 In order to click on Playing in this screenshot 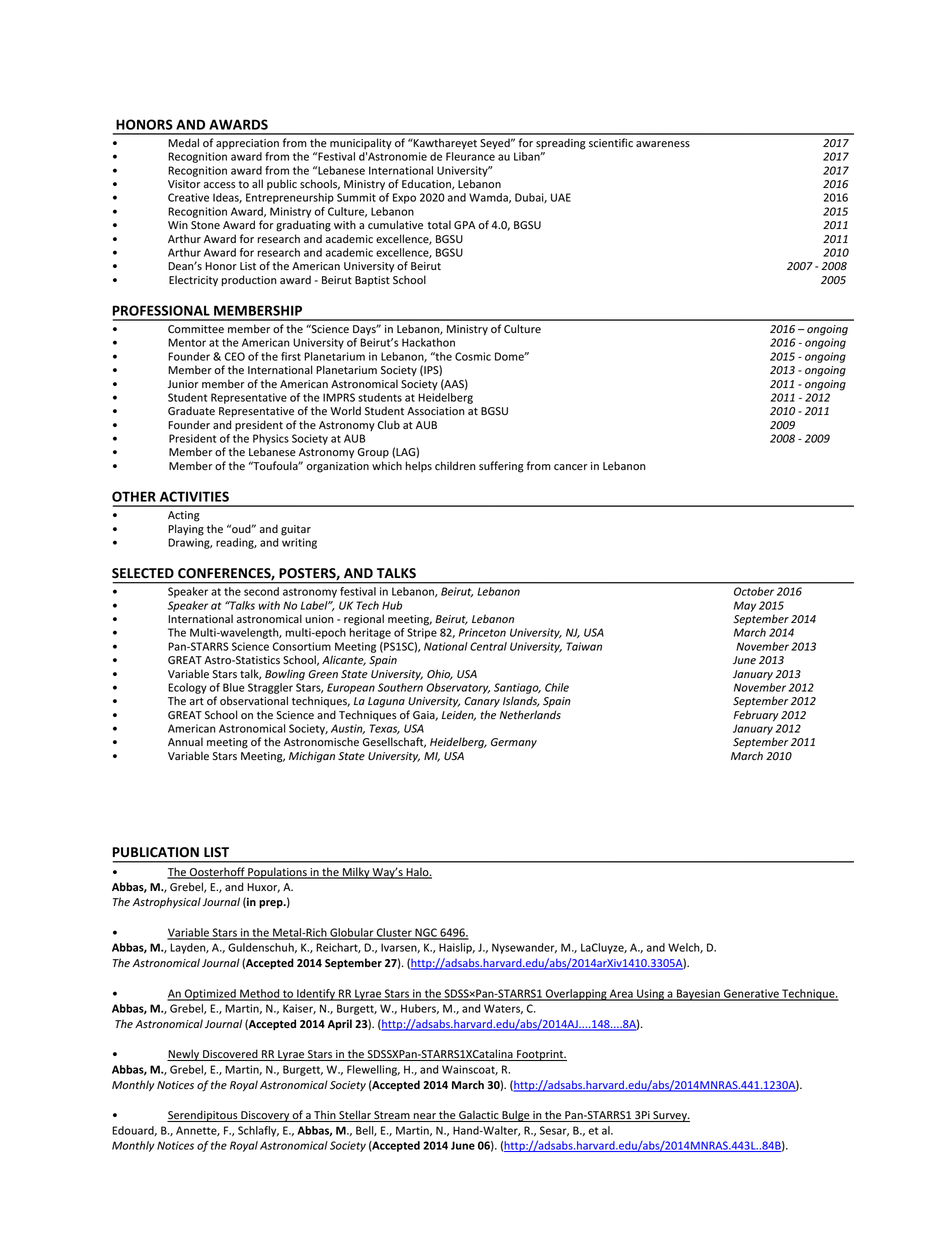, I will do `click(186, 530)`.
